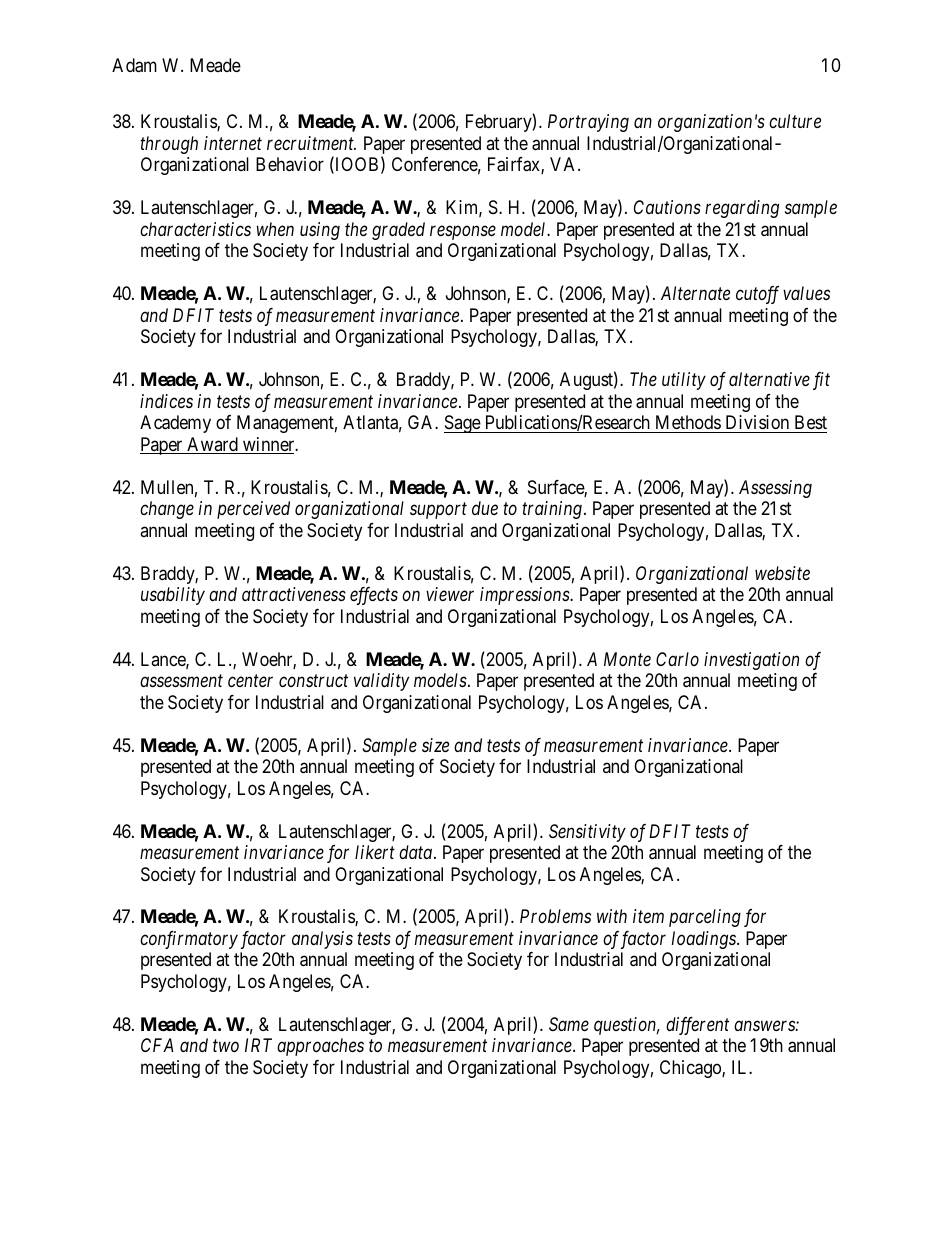  Describe the element at coordinates (782, 573) in the image. I see `website` at that location.
